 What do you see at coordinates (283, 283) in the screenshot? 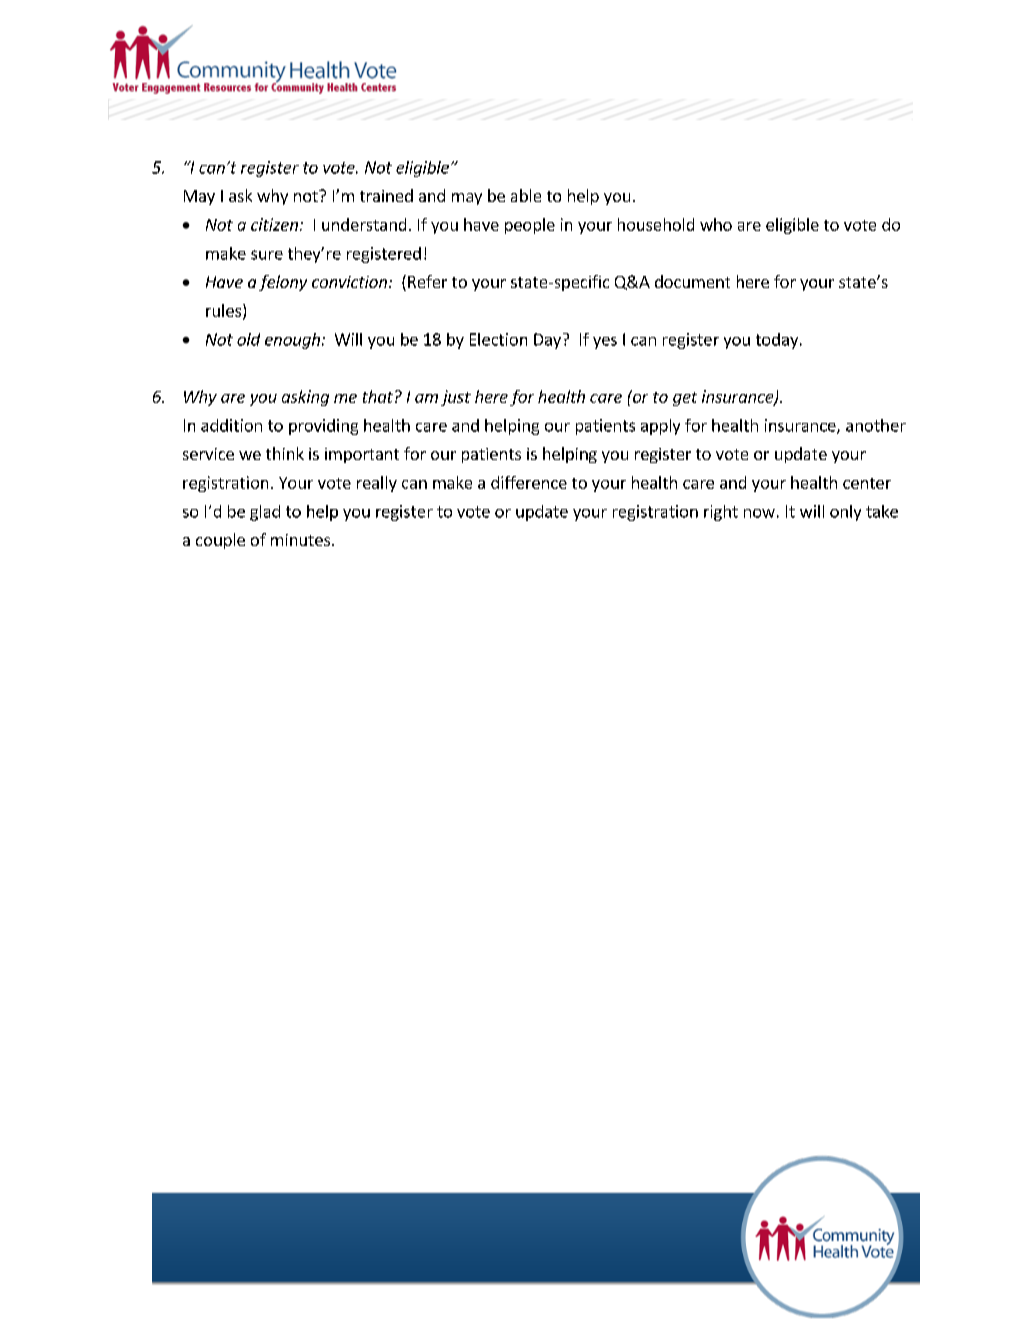
I see `felony` at bounding box center [283, 283].
